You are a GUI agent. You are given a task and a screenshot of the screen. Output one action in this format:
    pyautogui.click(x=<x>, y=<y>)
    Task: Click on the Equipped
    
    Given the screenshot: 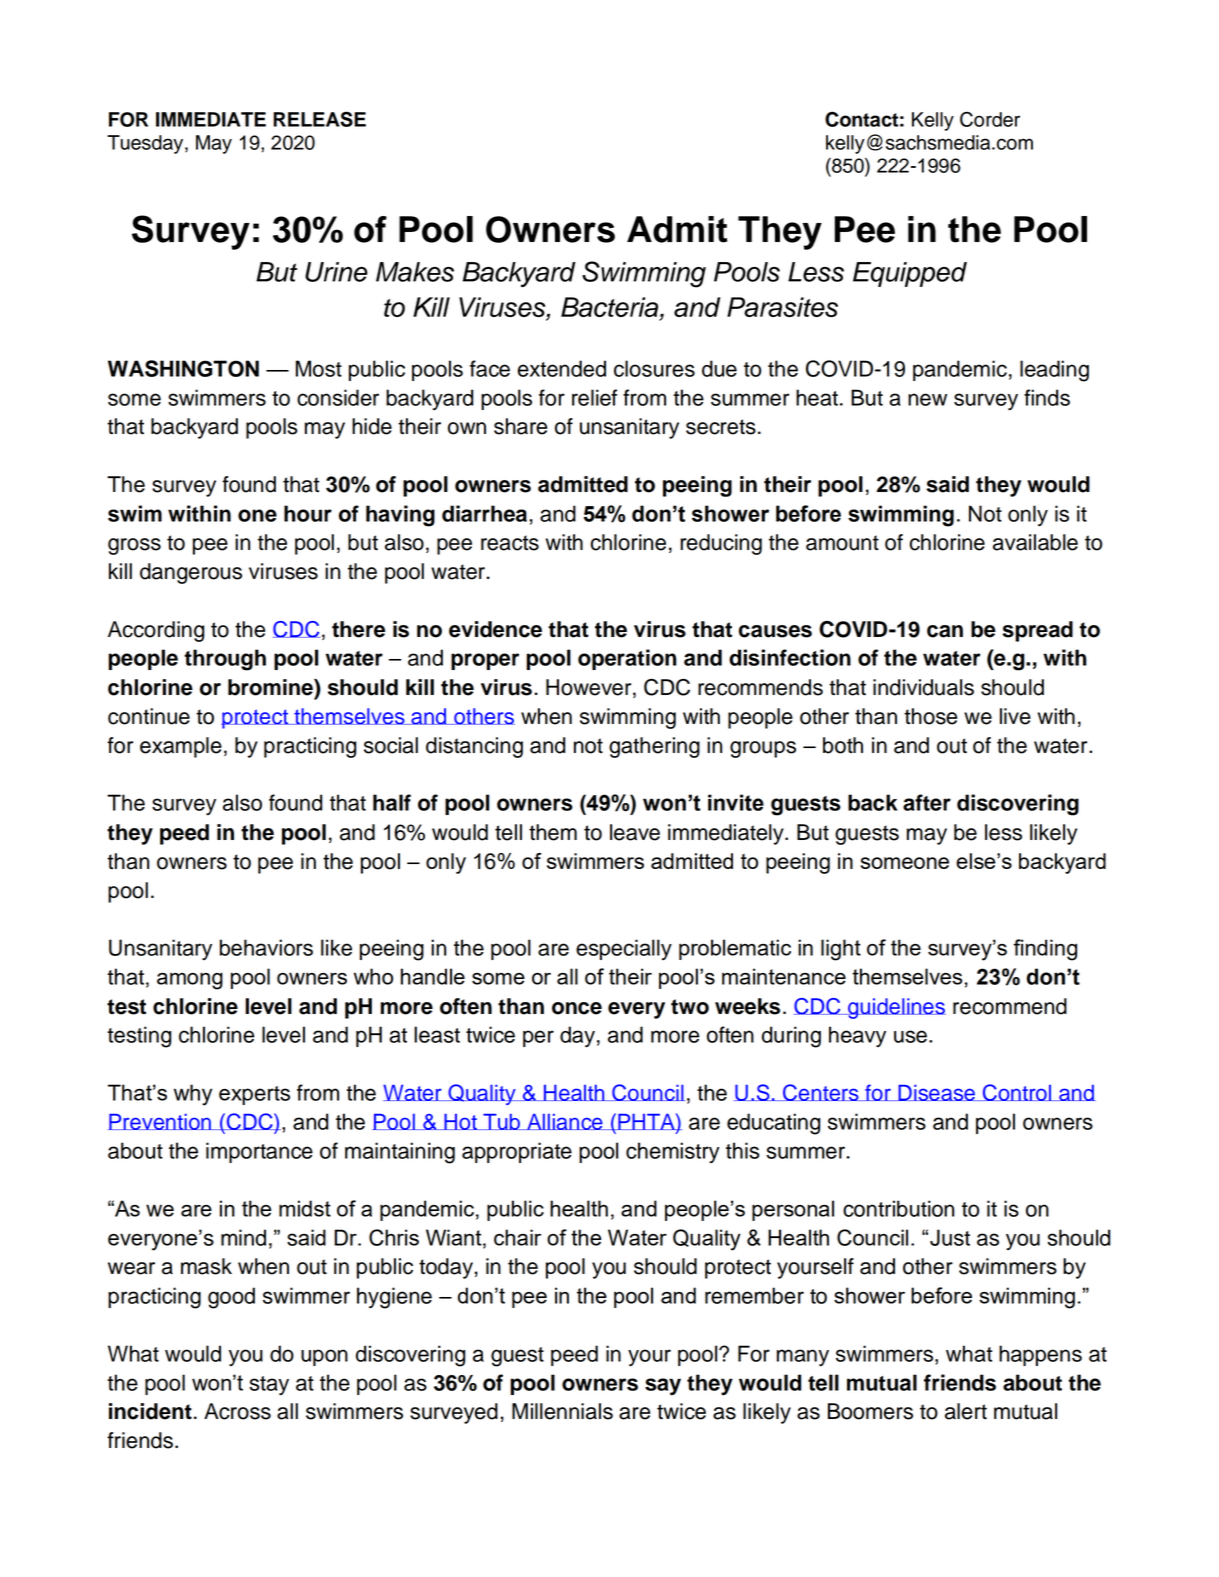 What is the action you would take?
    pyautogui.click(x=910, y=274)
